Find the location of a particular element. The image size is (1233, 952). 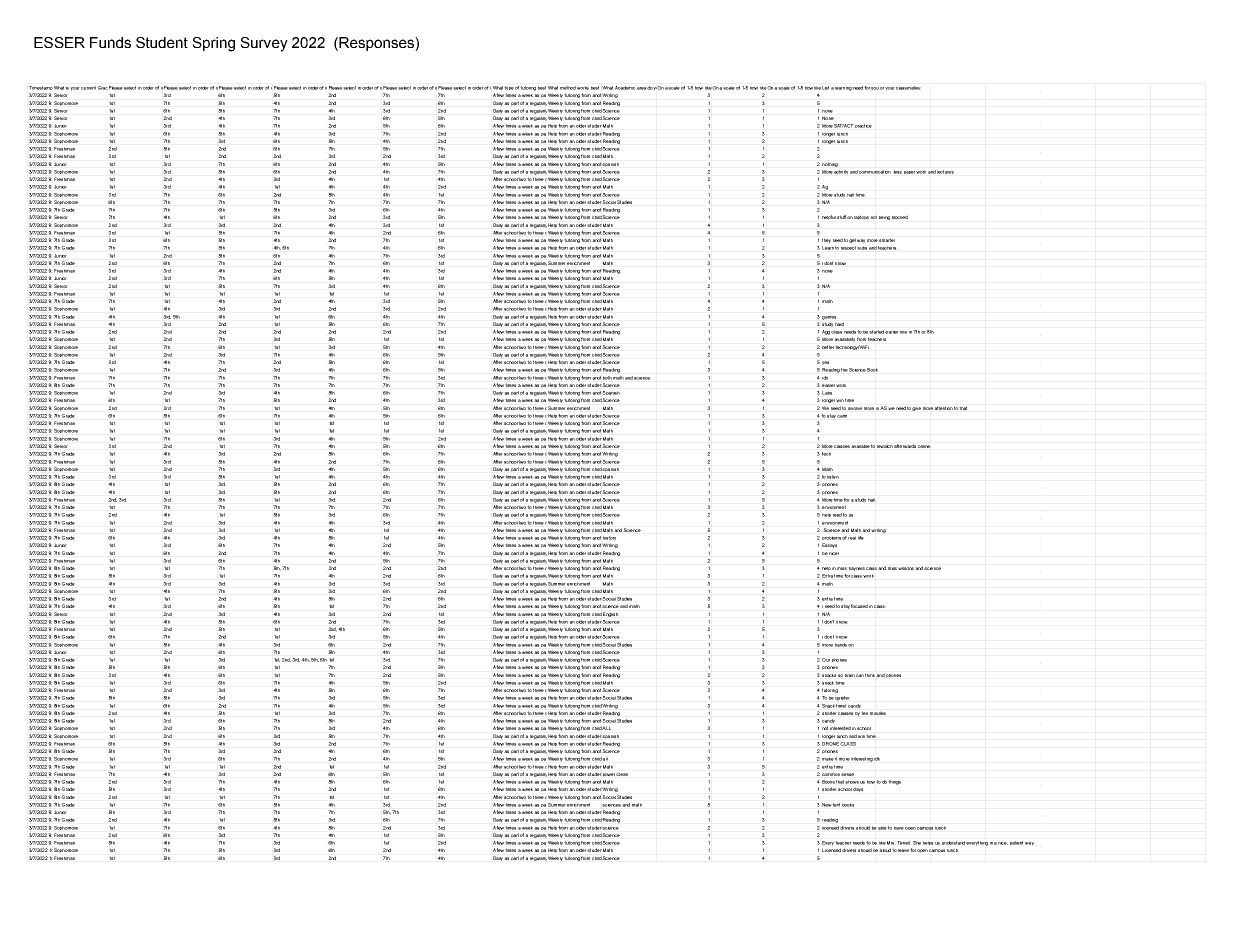

current is located at coordinates (88, 88).
